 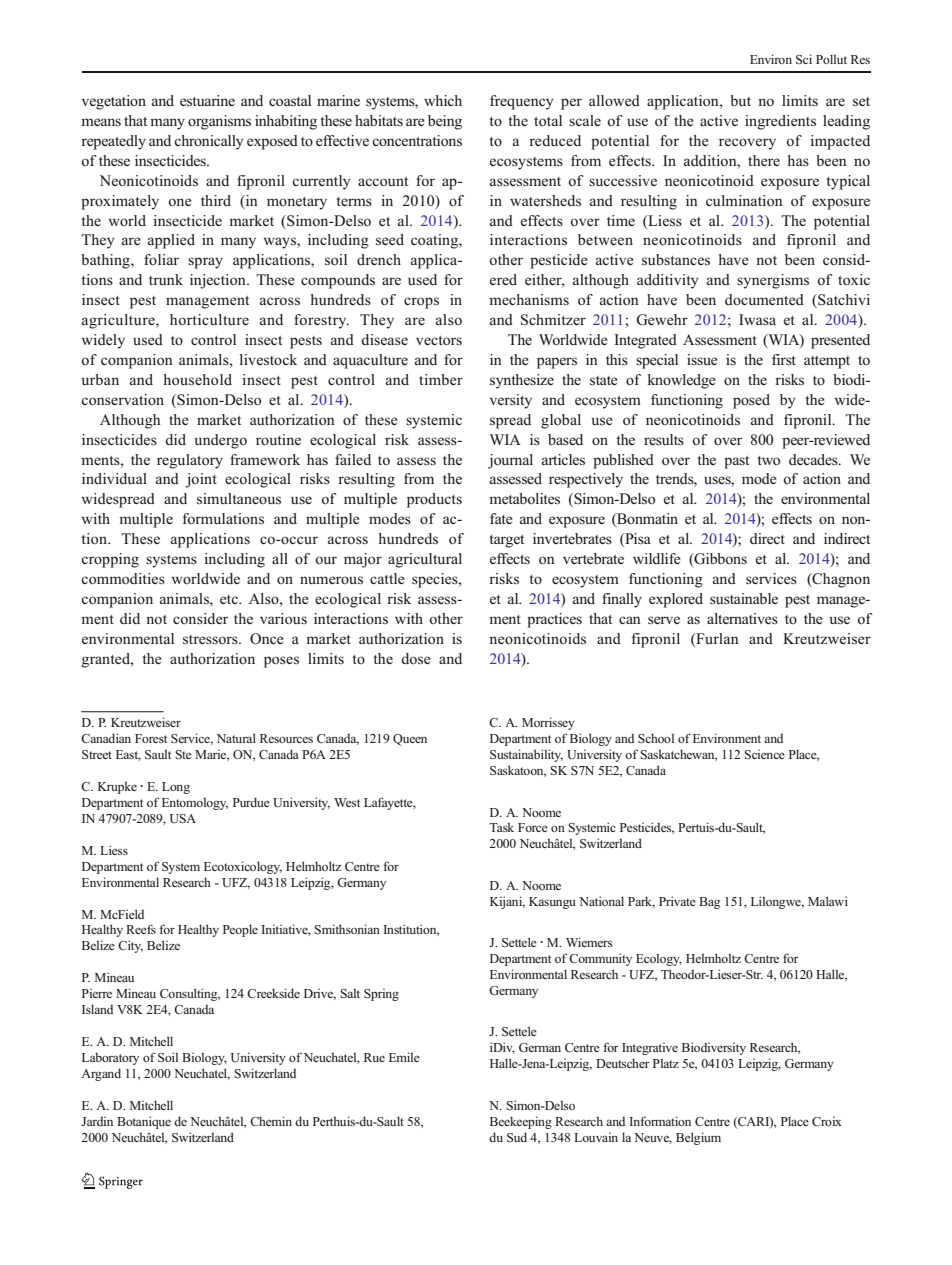 I want to click on past, so click(x=736, y=462).
